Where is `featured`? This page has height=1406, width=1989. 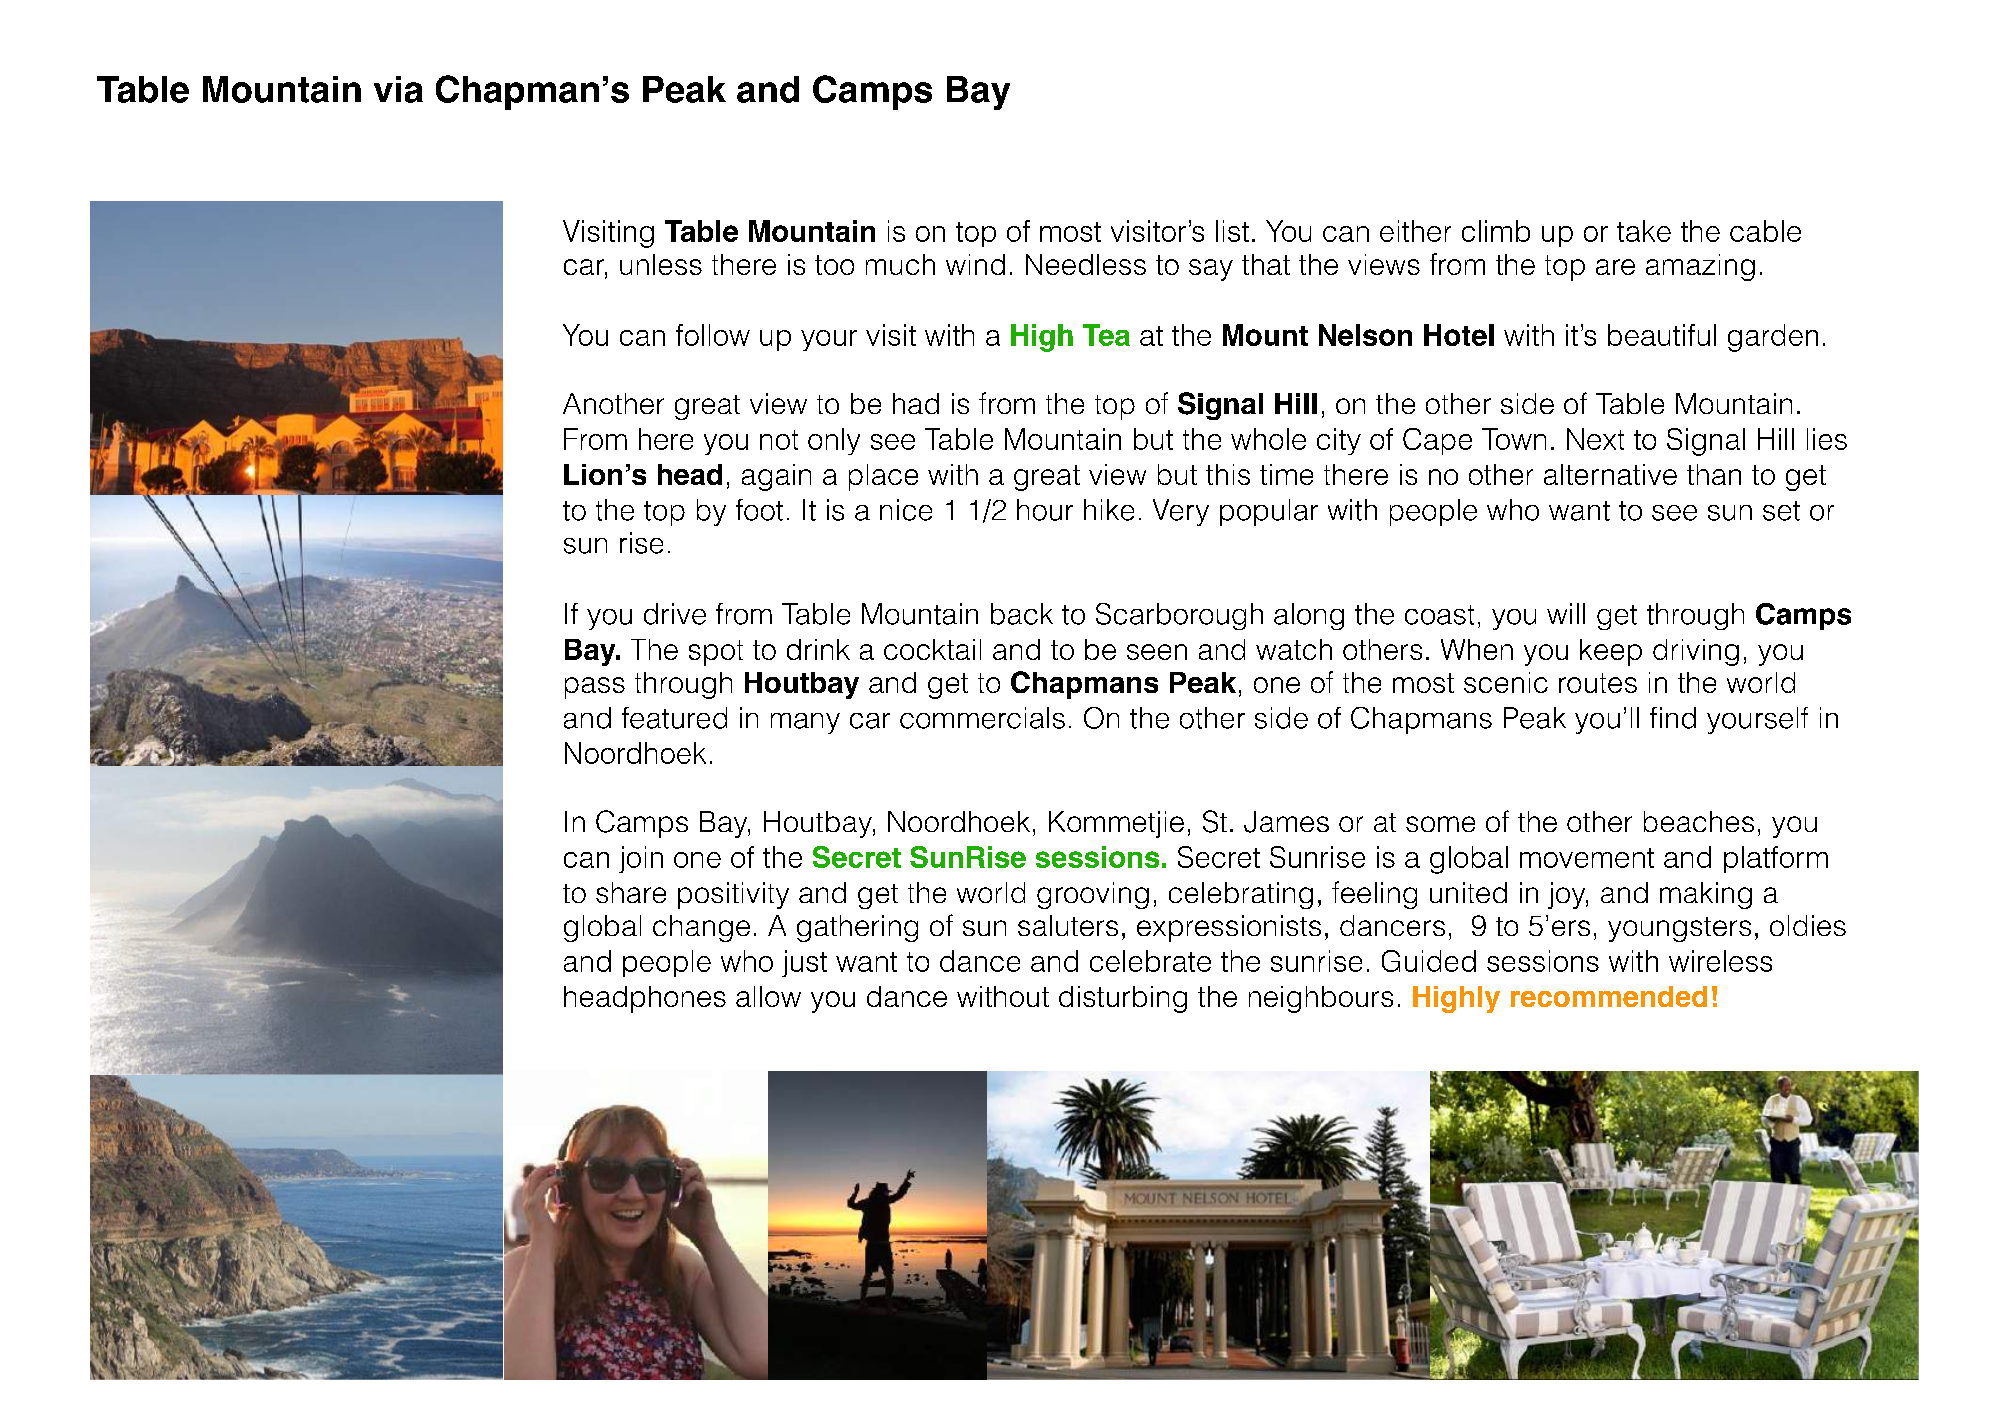
featured is located at coordinates (674, 718).
